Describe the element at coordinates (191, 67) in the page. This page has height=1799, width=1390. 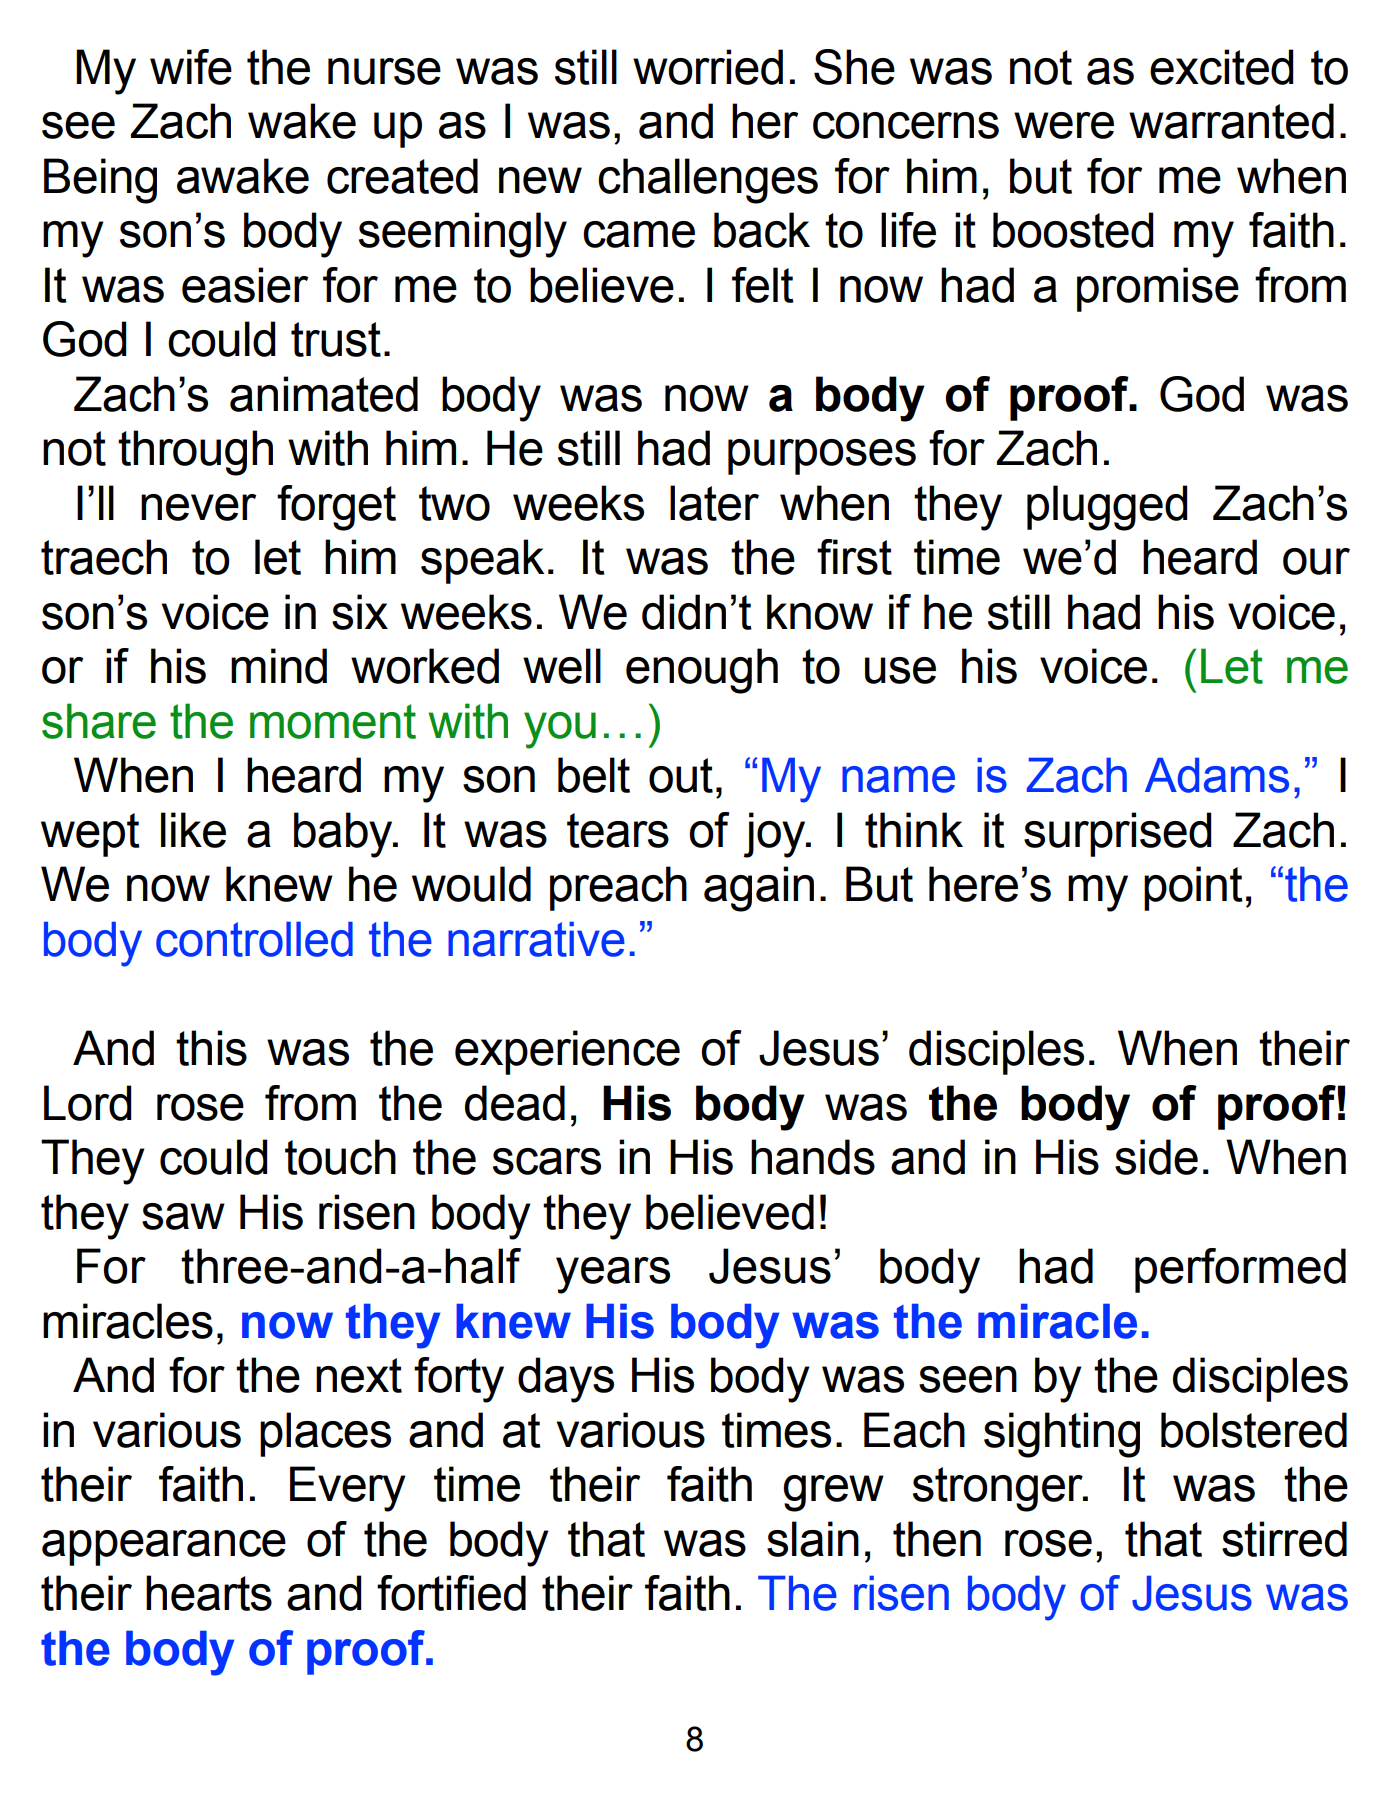
I see `wife` at that location.
